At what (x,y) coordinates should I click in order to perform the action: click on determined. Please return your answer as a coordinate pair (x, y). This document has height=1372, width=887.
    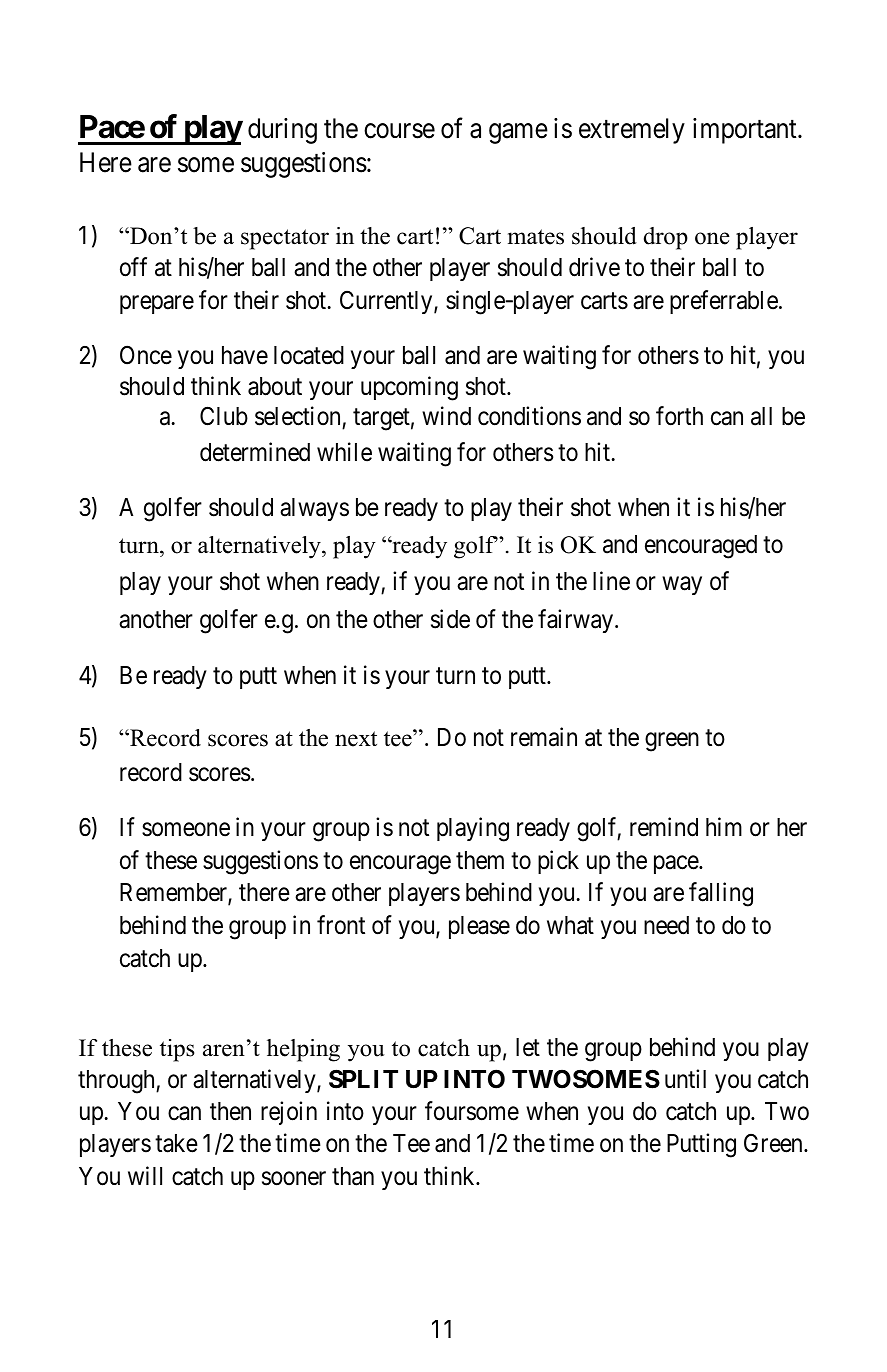
    Looking at the image, I should click on (255, 452).
